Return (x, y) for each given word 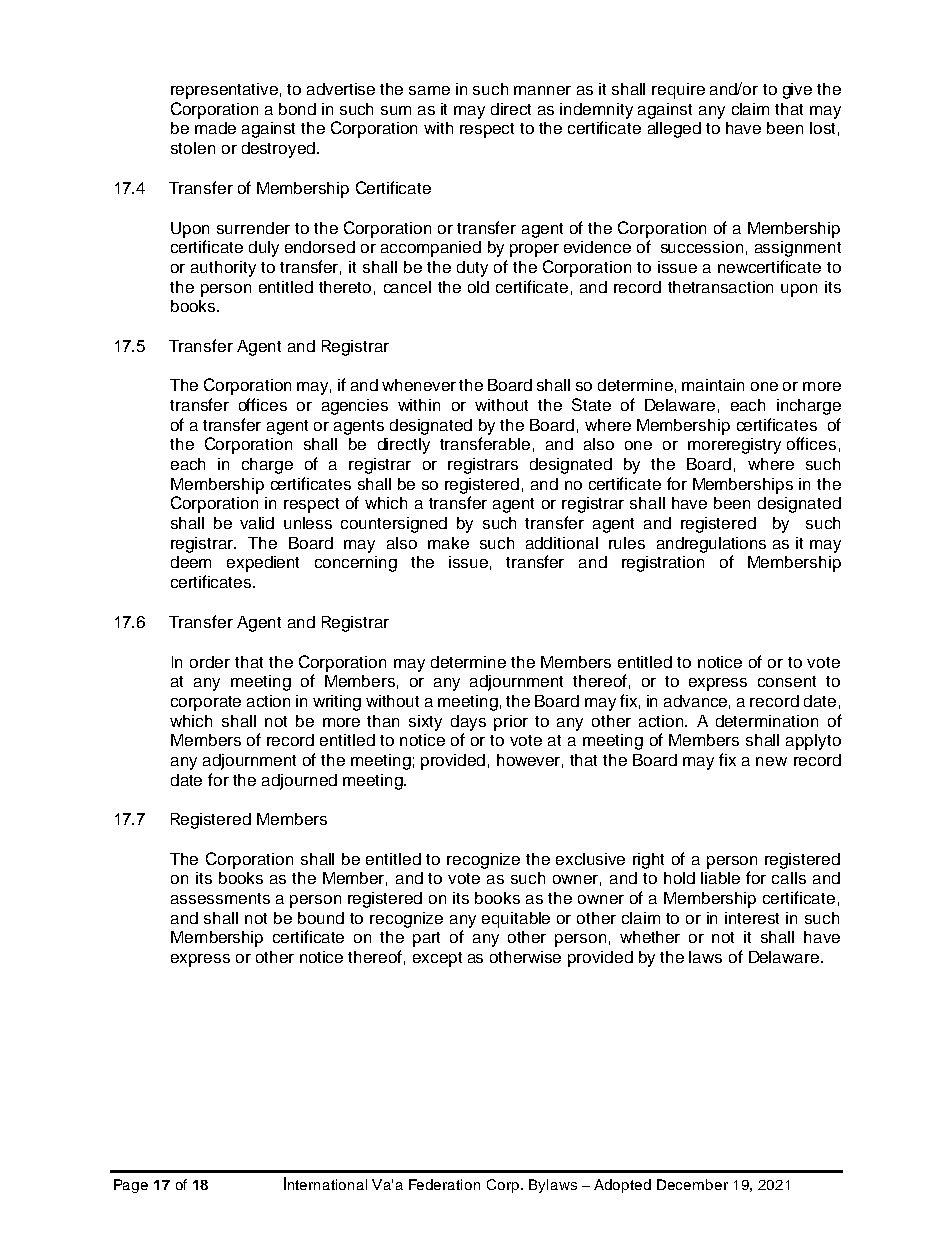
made (215, 128)
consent (787, 681)
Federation (444, 1184)
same (429, 90)
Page (131, 1186)
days (468, 723)
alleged (674, 130)
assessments (220, 898)
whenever (419, 385)
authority (223, 269)
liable (720, 878)
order (210, 662)
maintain (713, 385)
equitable (516, 920)
